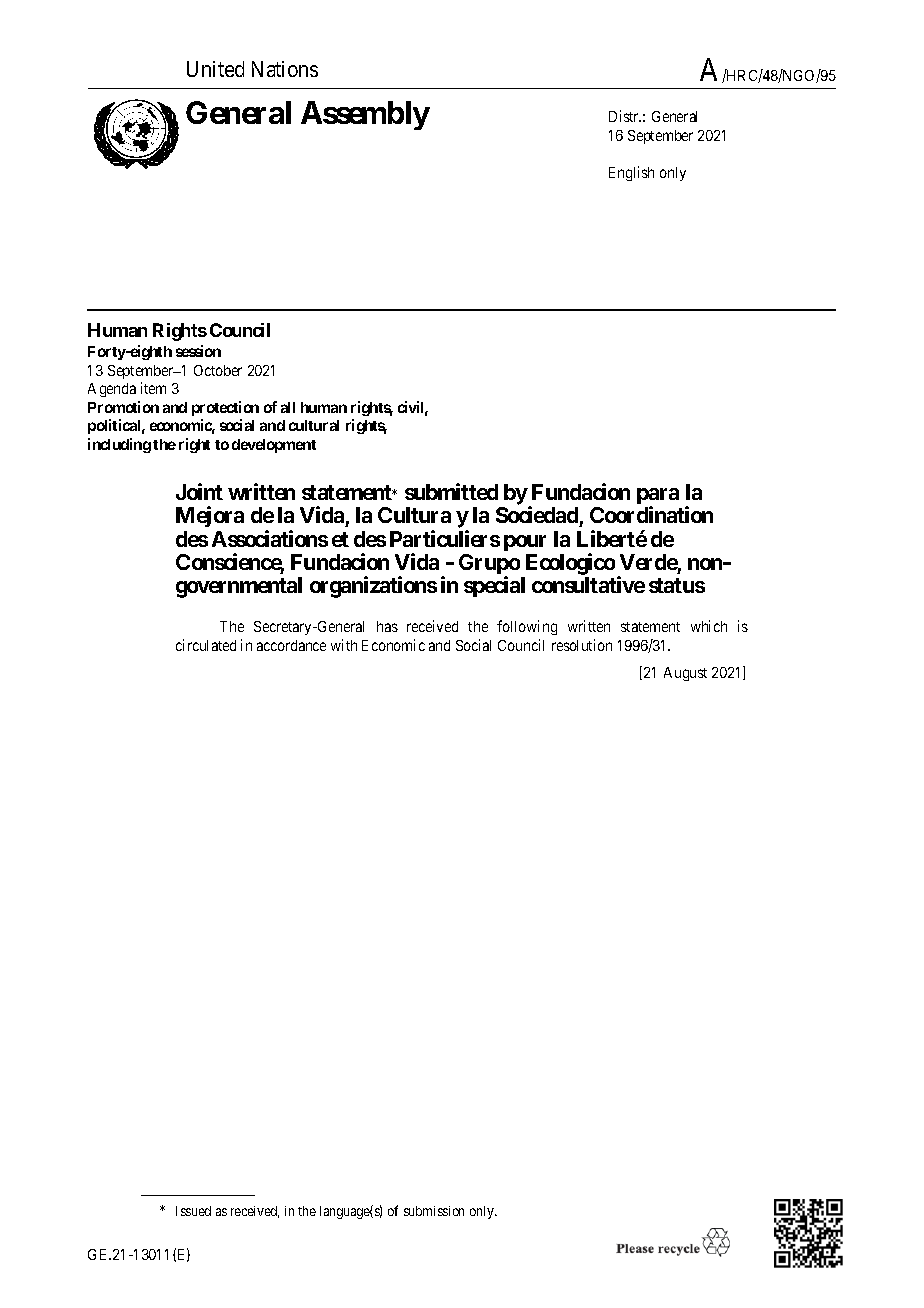 Image resolution: width=924 pixels, height=1308 pixels. What do you see at coordinates (215, 69) in the image?
I see `United` at bounding box center [215, 69].
